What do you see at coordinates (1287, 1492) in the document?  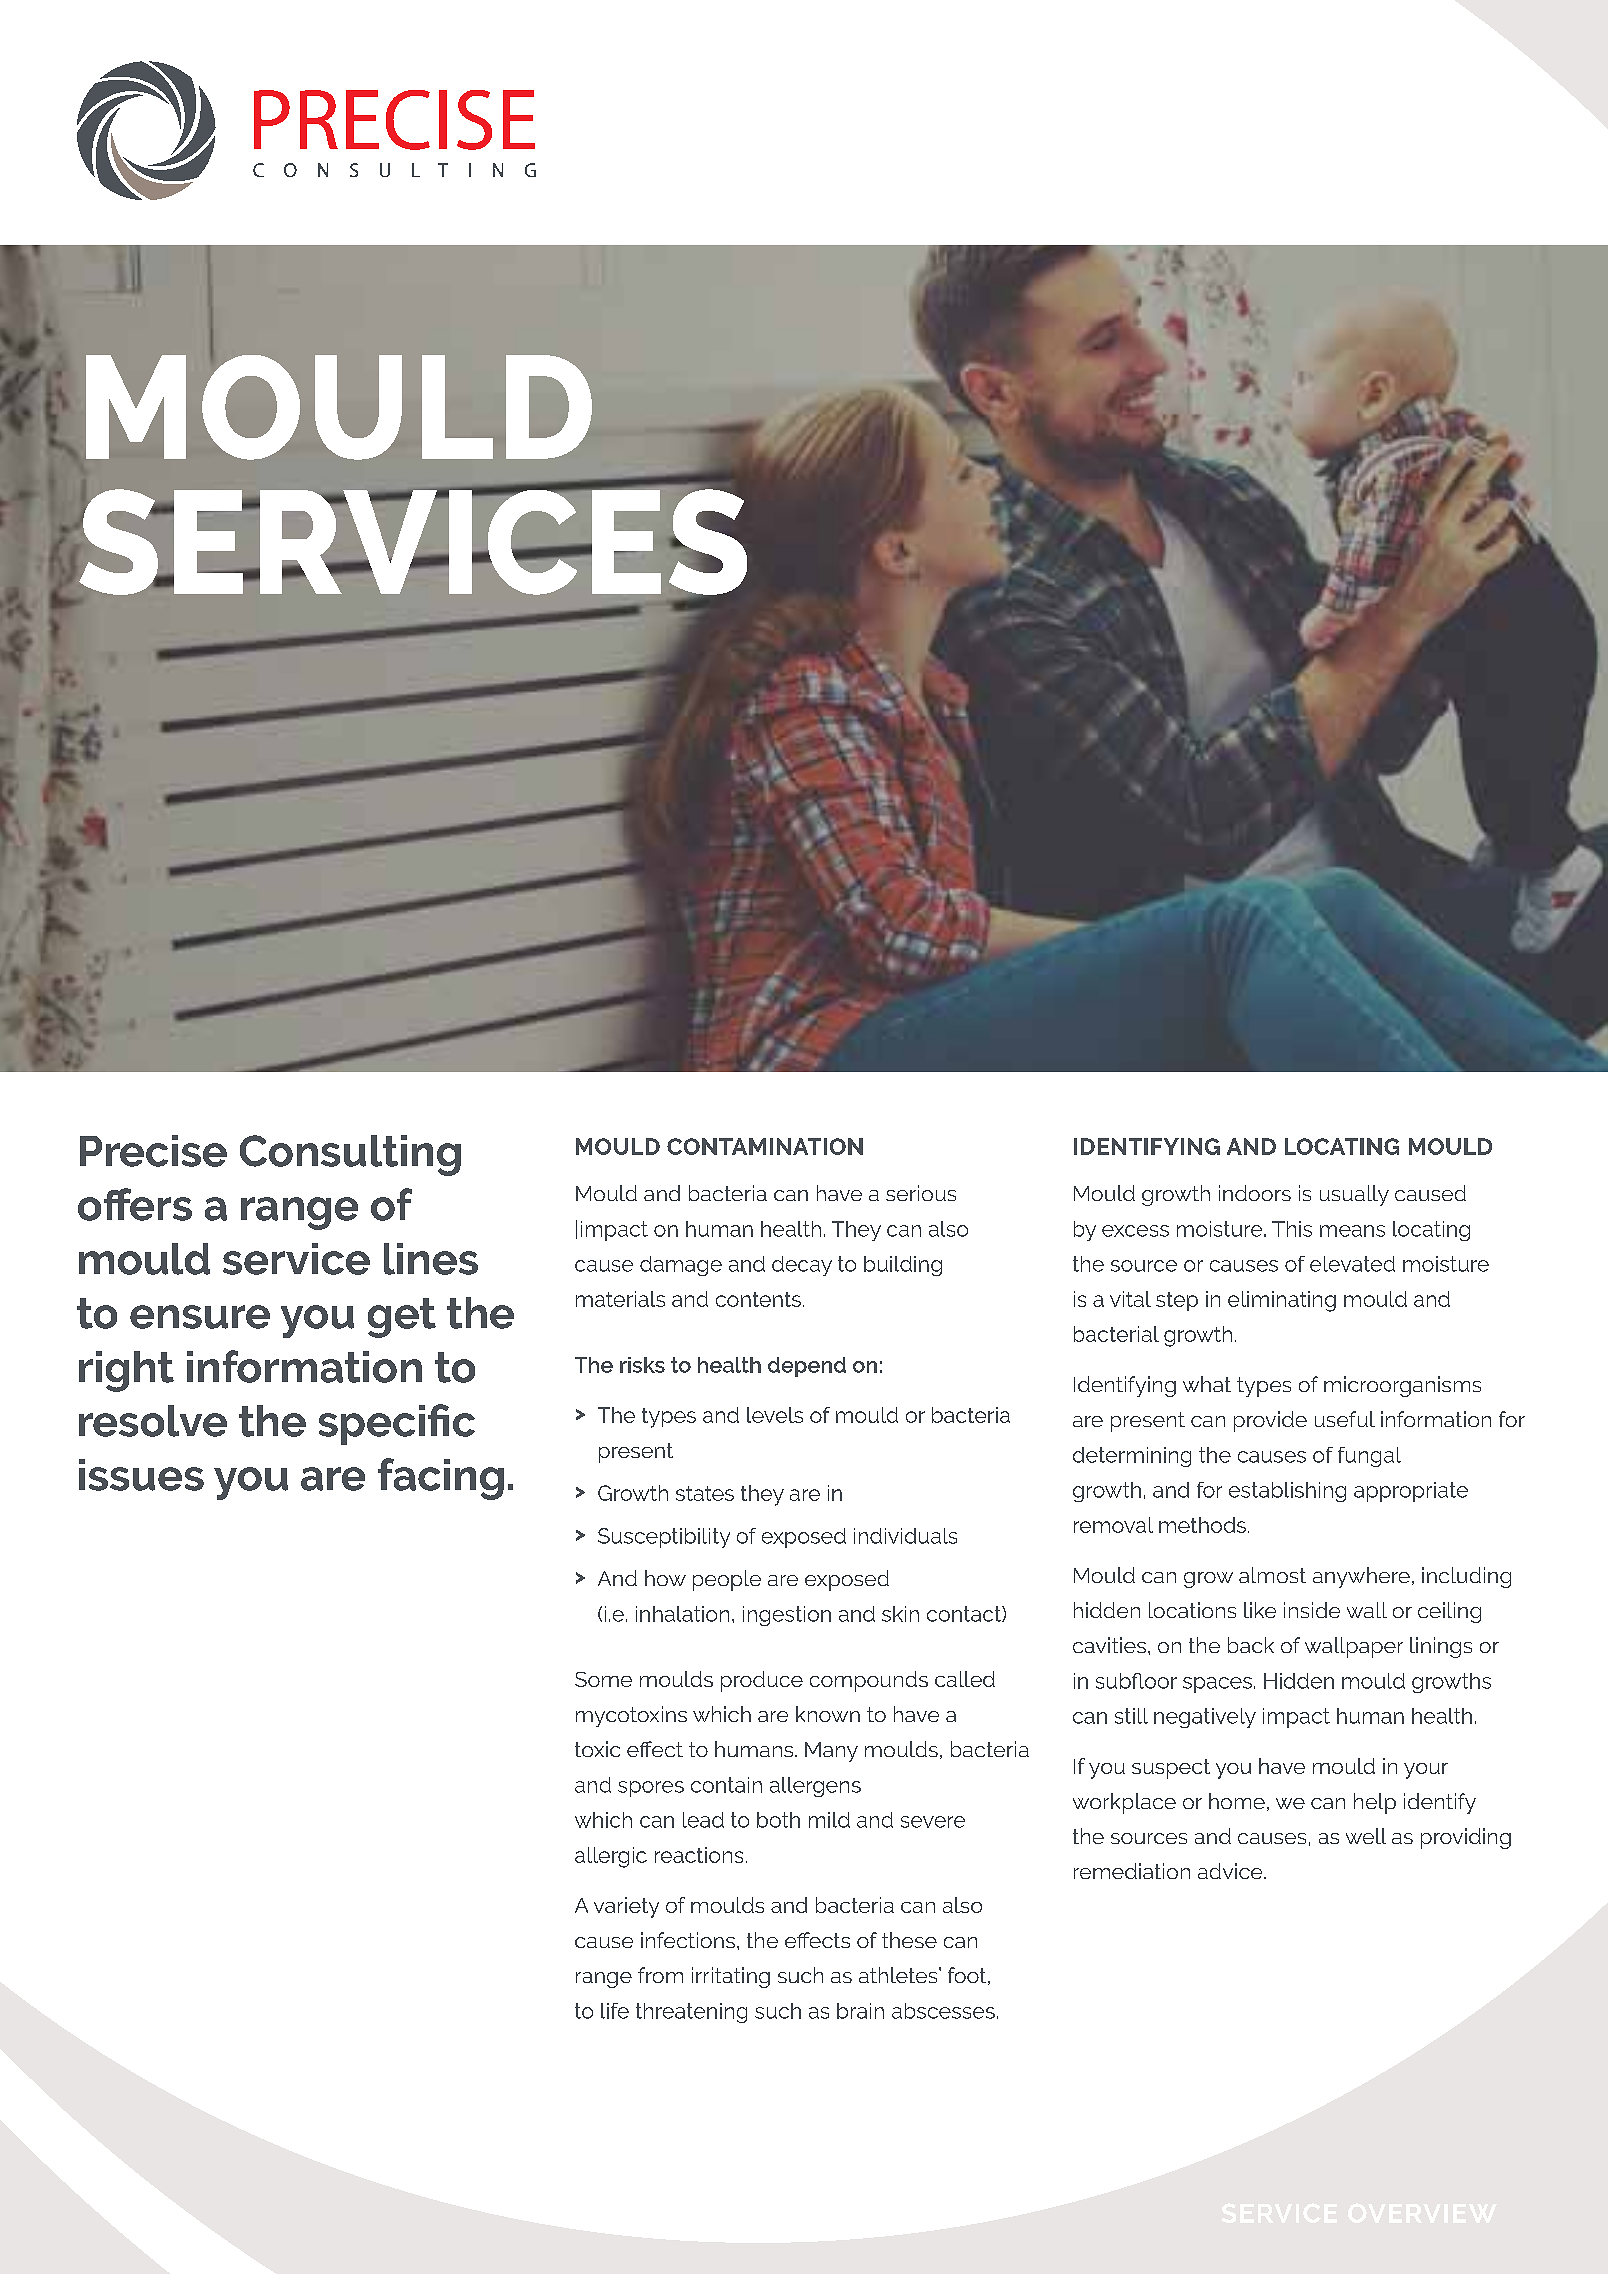 I see `establishing` at bounding box center [1287, 1492].
